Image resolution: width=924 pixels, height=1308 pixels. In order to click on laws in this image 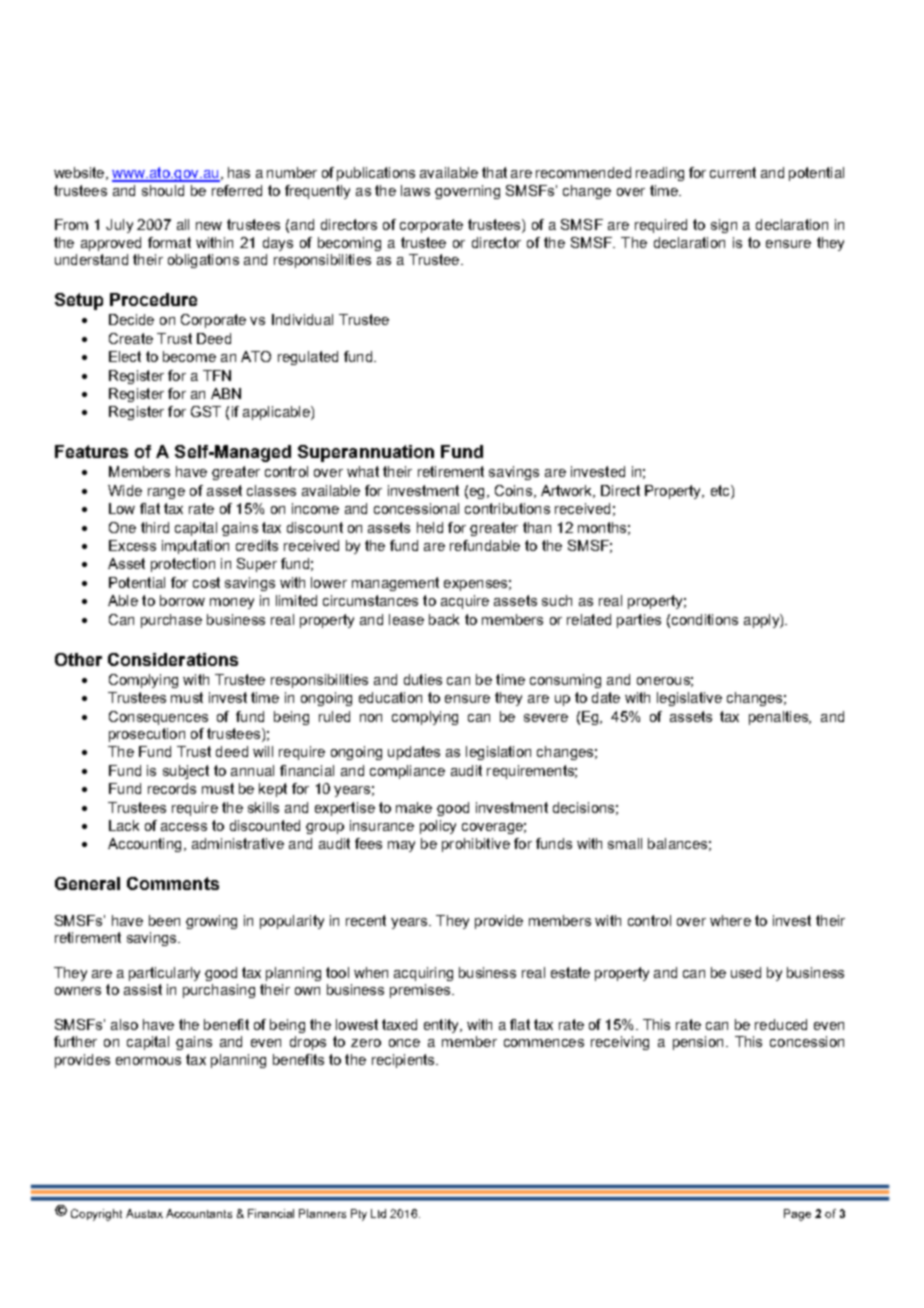, I will do `click(415, 190)`.
